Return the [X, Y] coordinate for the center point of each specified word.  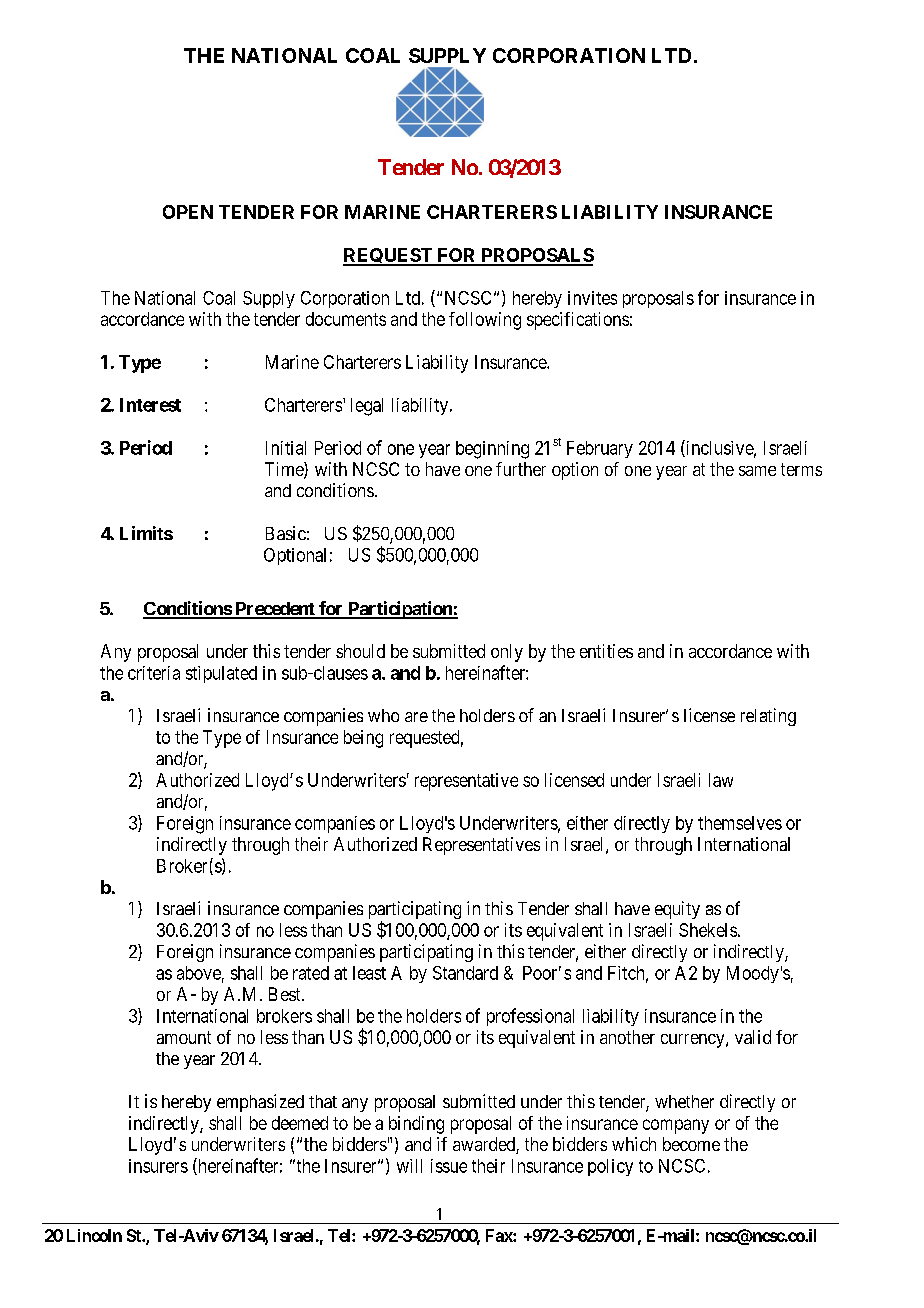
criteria [154, 673]
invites [592, 298]
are [416, 717]
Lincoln [94, 1235]
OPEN [188, 212]
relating [768, 717]
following [485, 321]
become [691, 1144]
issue [449, 1166]
